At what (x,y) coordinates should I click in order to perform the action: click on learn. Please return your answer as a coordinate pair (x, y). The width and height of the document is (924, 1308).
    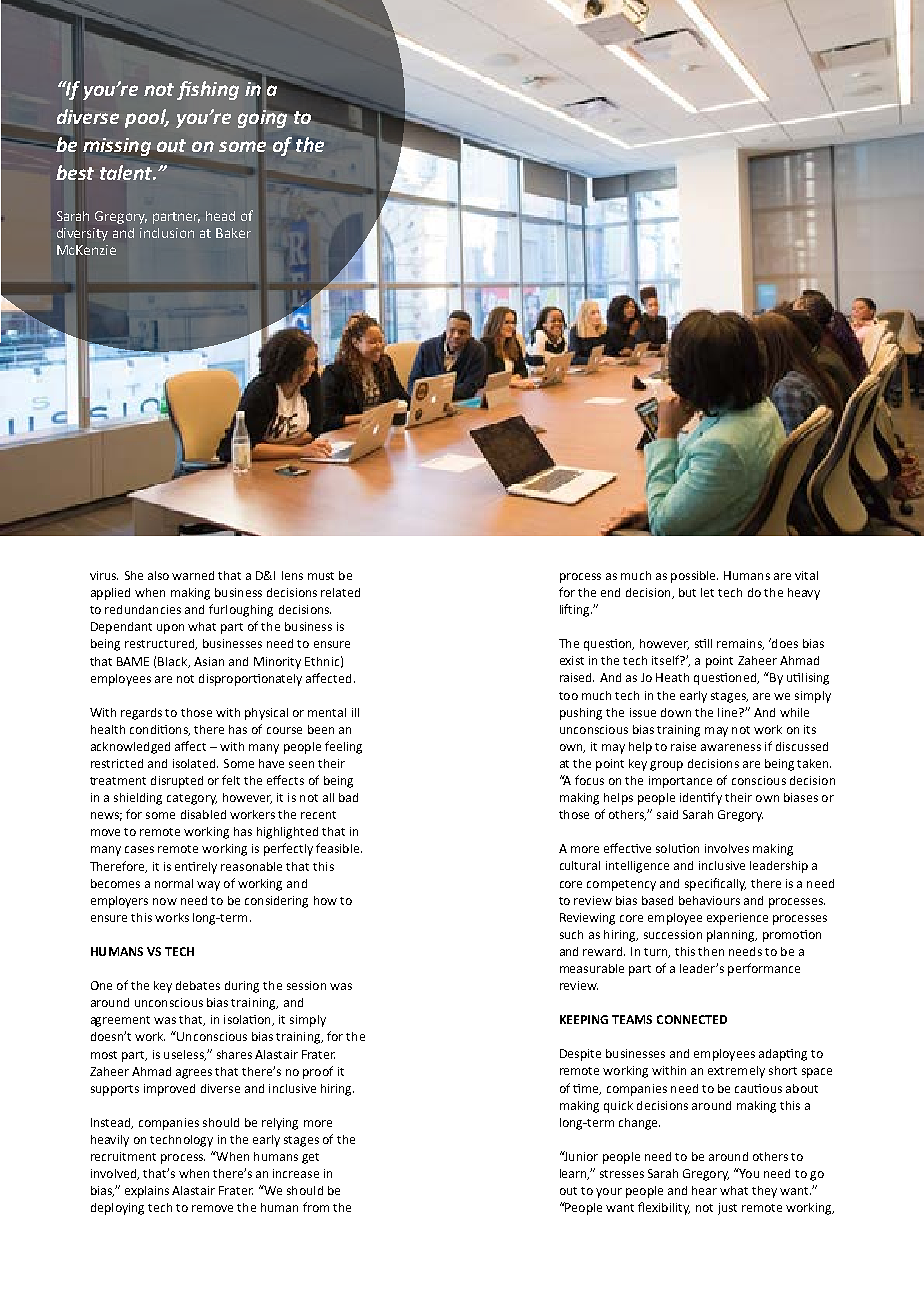
    Looking at the image, I should click on (574, 1174).
